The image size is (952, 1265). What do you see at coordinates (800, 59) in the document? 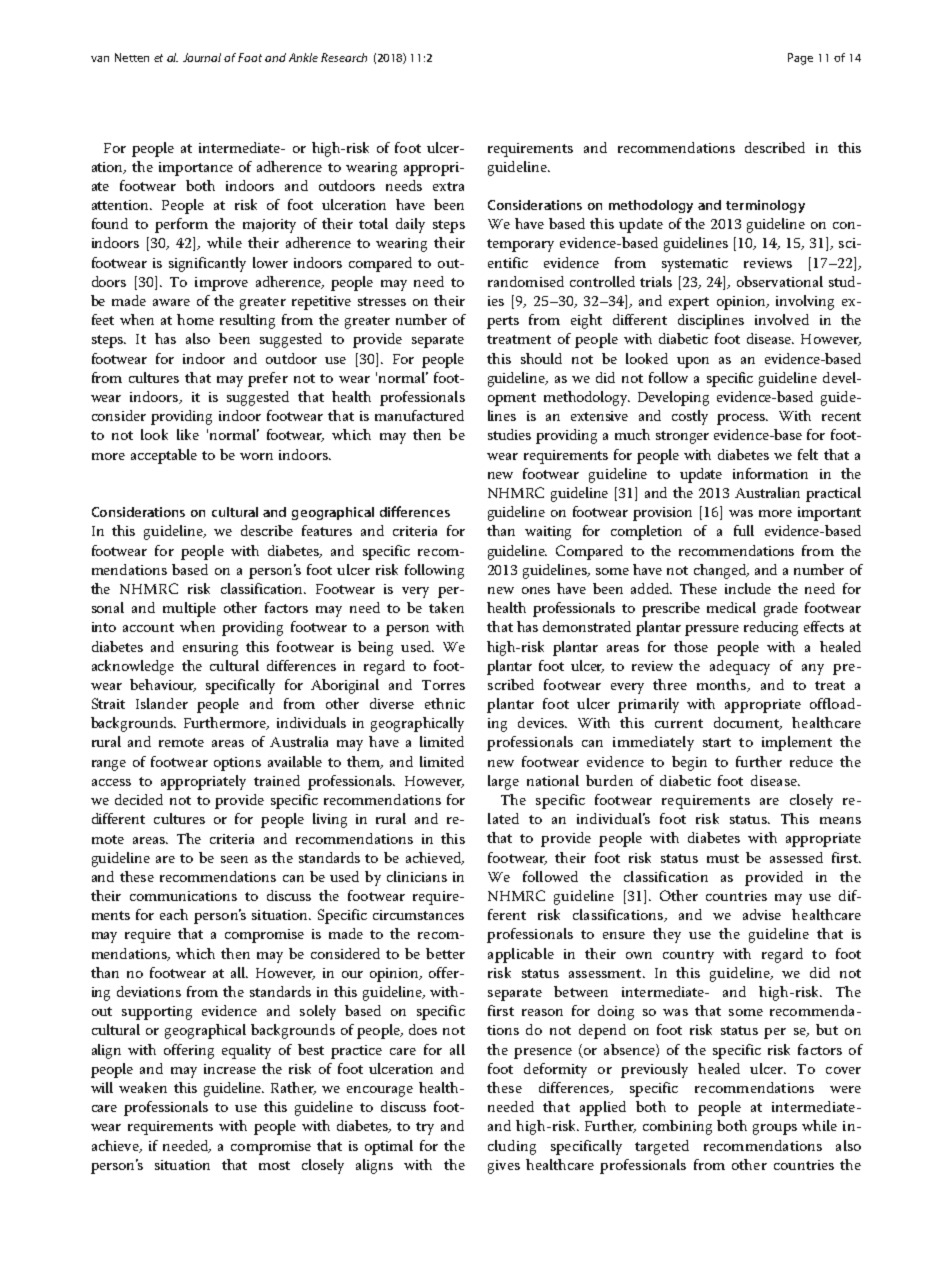
I see `Page` at bounding box center [800, 59].
